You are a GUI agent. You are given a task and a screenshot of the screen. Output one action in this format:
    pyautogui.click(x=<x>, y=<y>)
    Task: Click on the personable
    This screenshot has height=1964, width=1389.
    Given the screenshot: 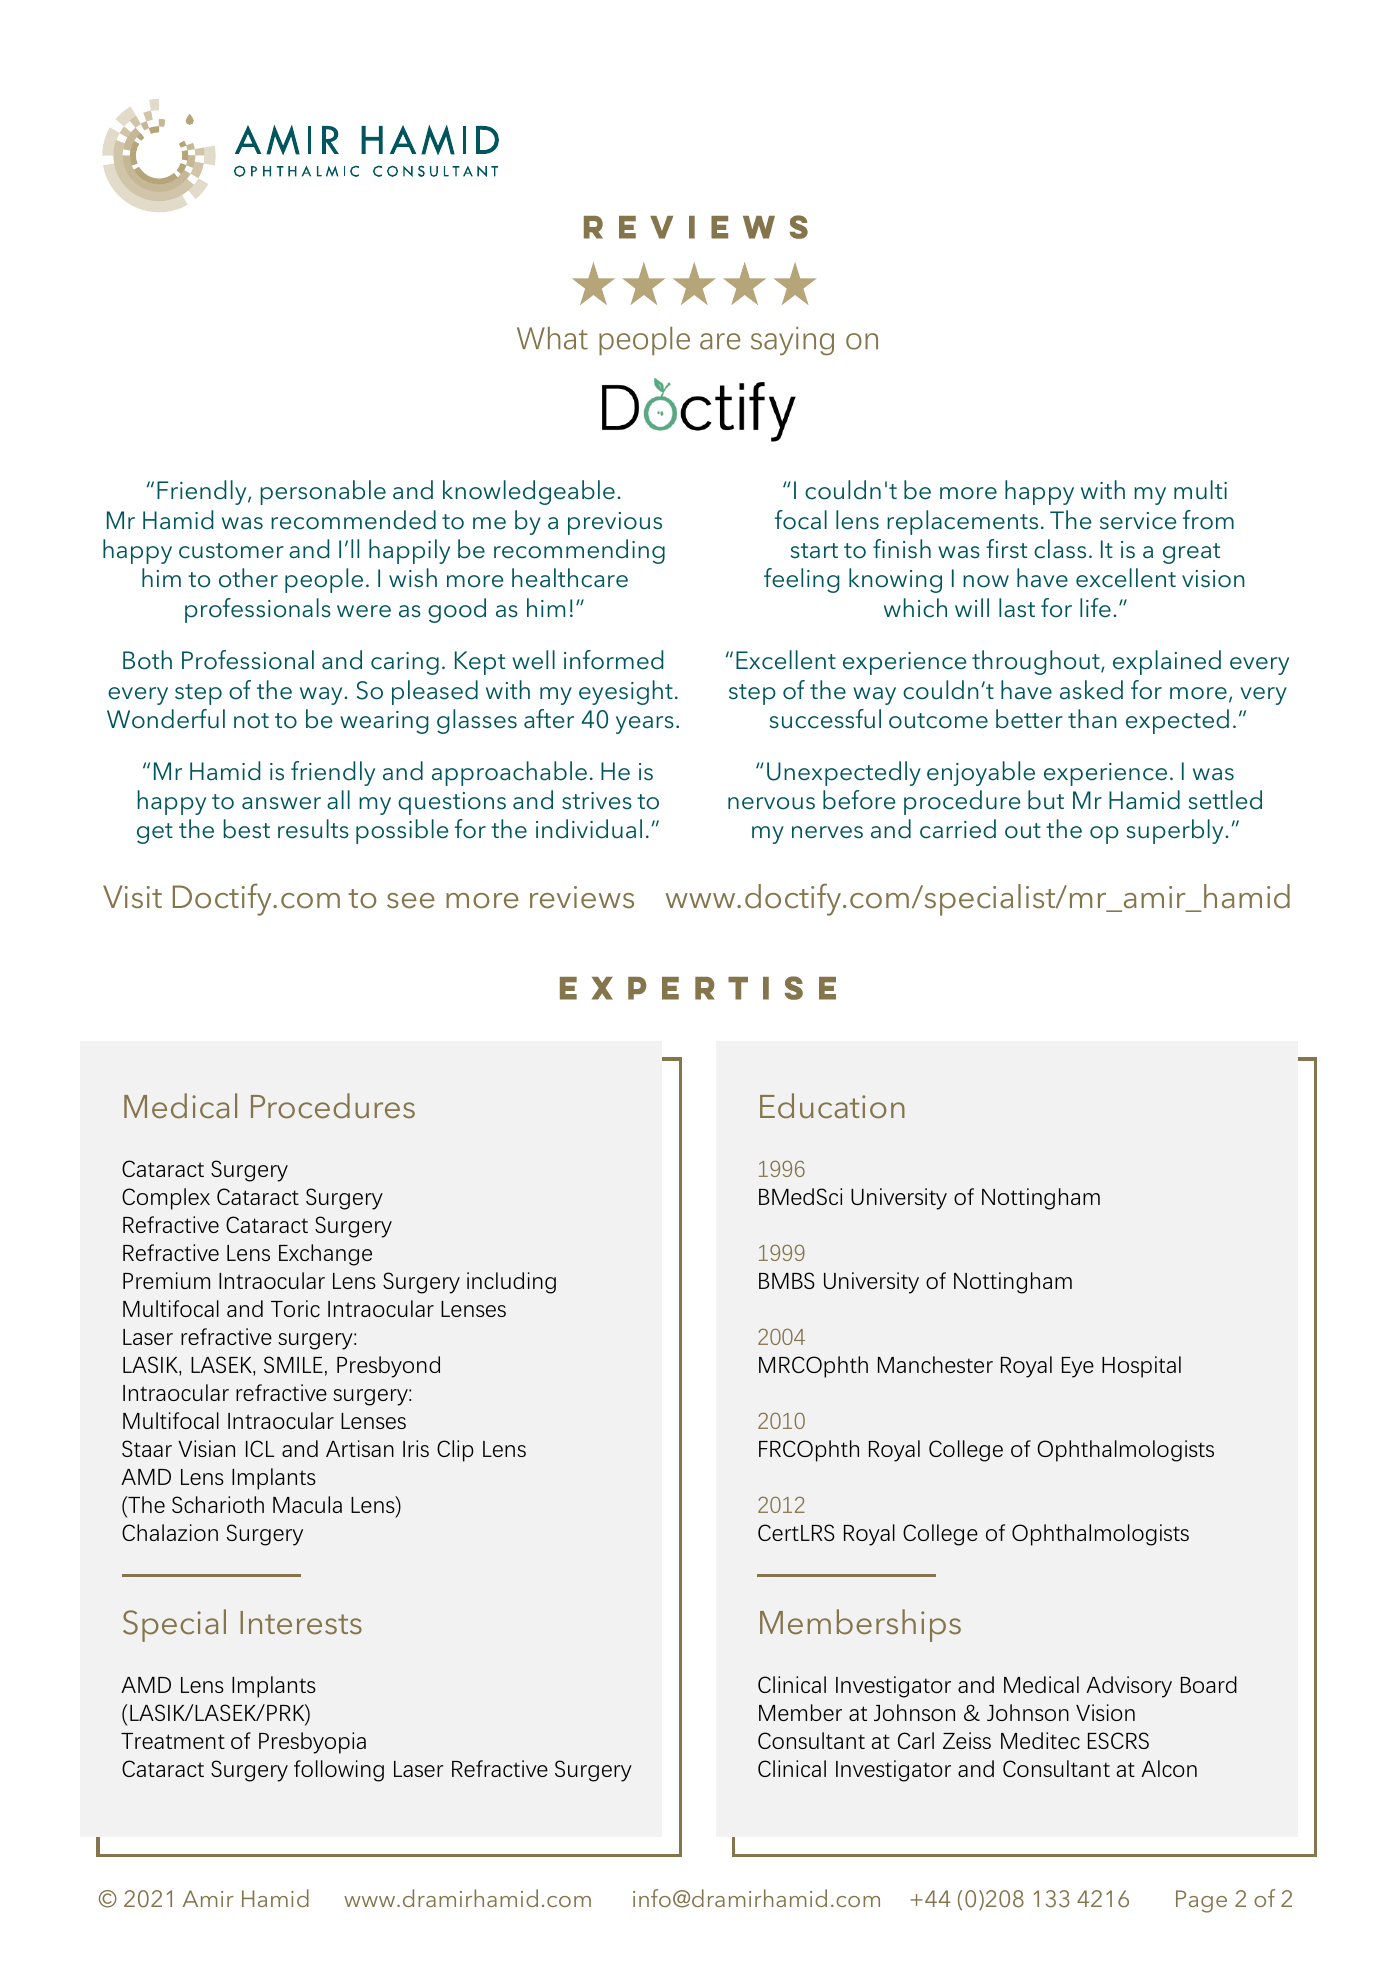 What is the action you would take?
    pyautogui.click(x=323, y=492)
